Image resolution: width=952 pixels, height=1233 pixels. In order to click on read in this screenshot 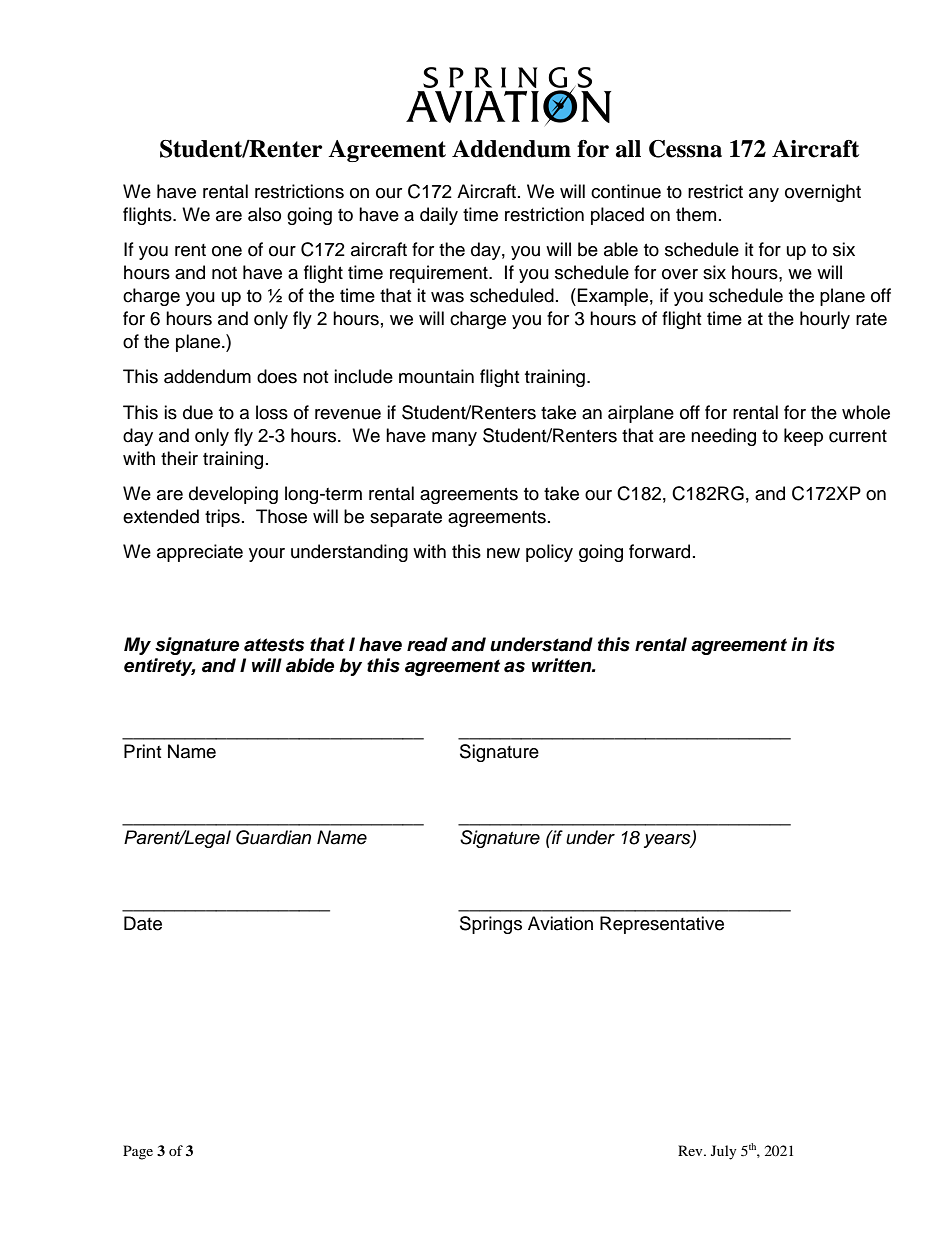, I will do `click(427, 644)`.
